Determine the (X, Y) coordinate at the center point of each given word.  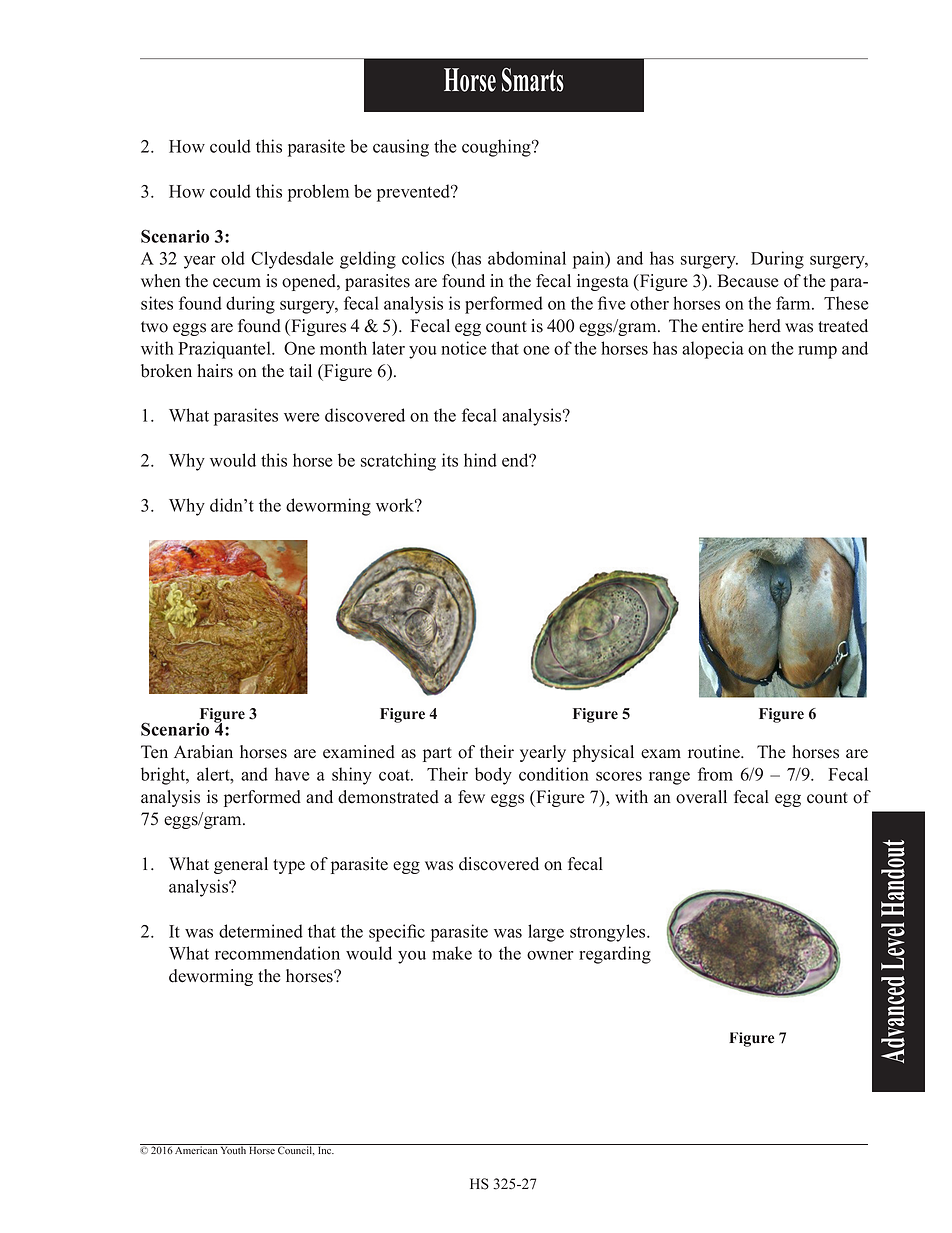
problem (318, 193)
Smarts (533, 80)
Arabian (203, 752)
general (241, 865)
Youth (233, 1149)
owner (550, 955)
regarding (615, 955)
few (471, 797)
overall (701, 797)
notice (463, 348)
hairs (215, 371)
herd (764, 326)
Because (748, 281)
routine (715, 752)
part (437, 754)
